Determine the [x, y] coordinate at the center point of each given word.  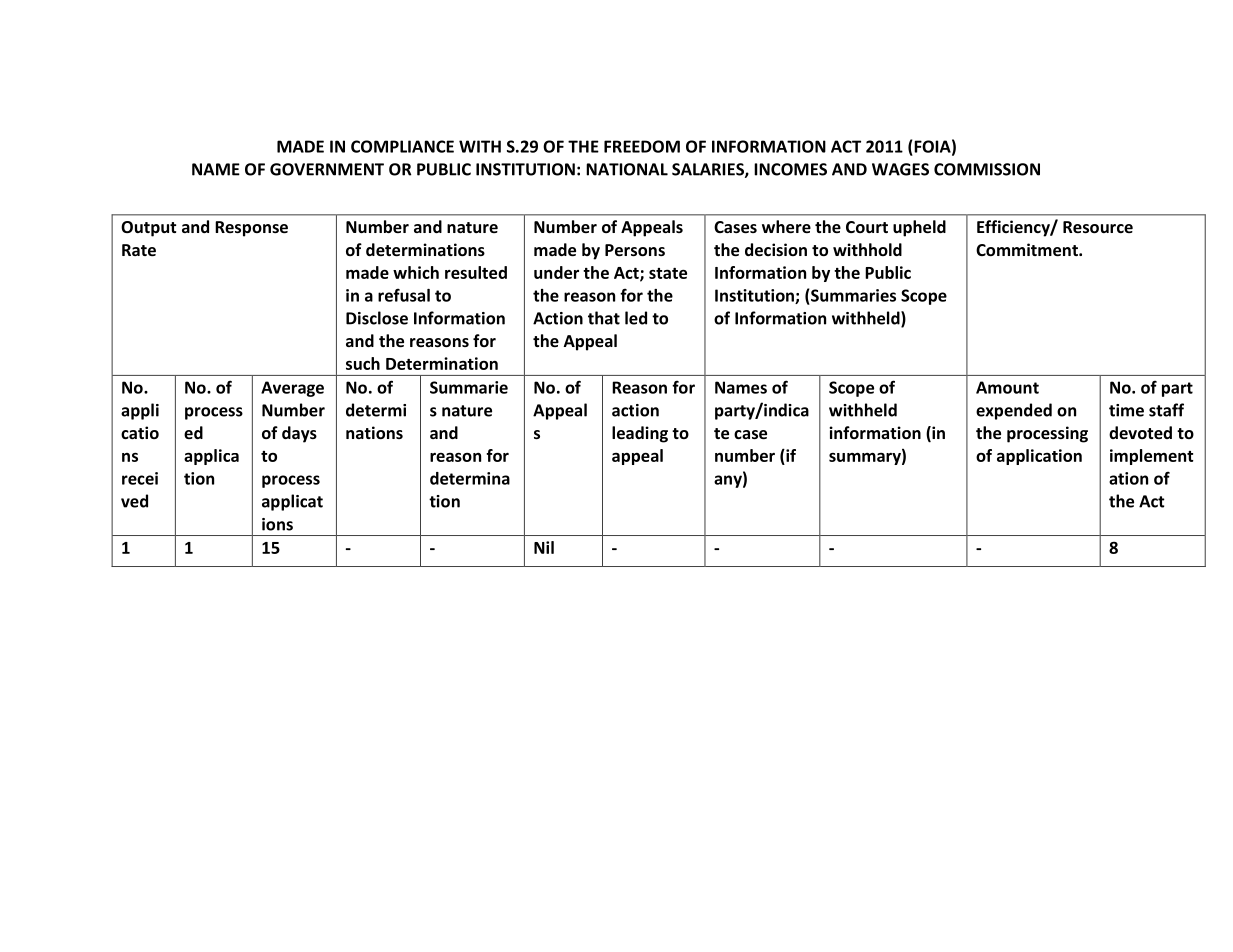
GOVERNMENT [327, 169]
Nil [544, 547]
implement [1152, 457]
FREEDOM [642, 146]
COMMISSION [987, 169]
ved [134, 501]
